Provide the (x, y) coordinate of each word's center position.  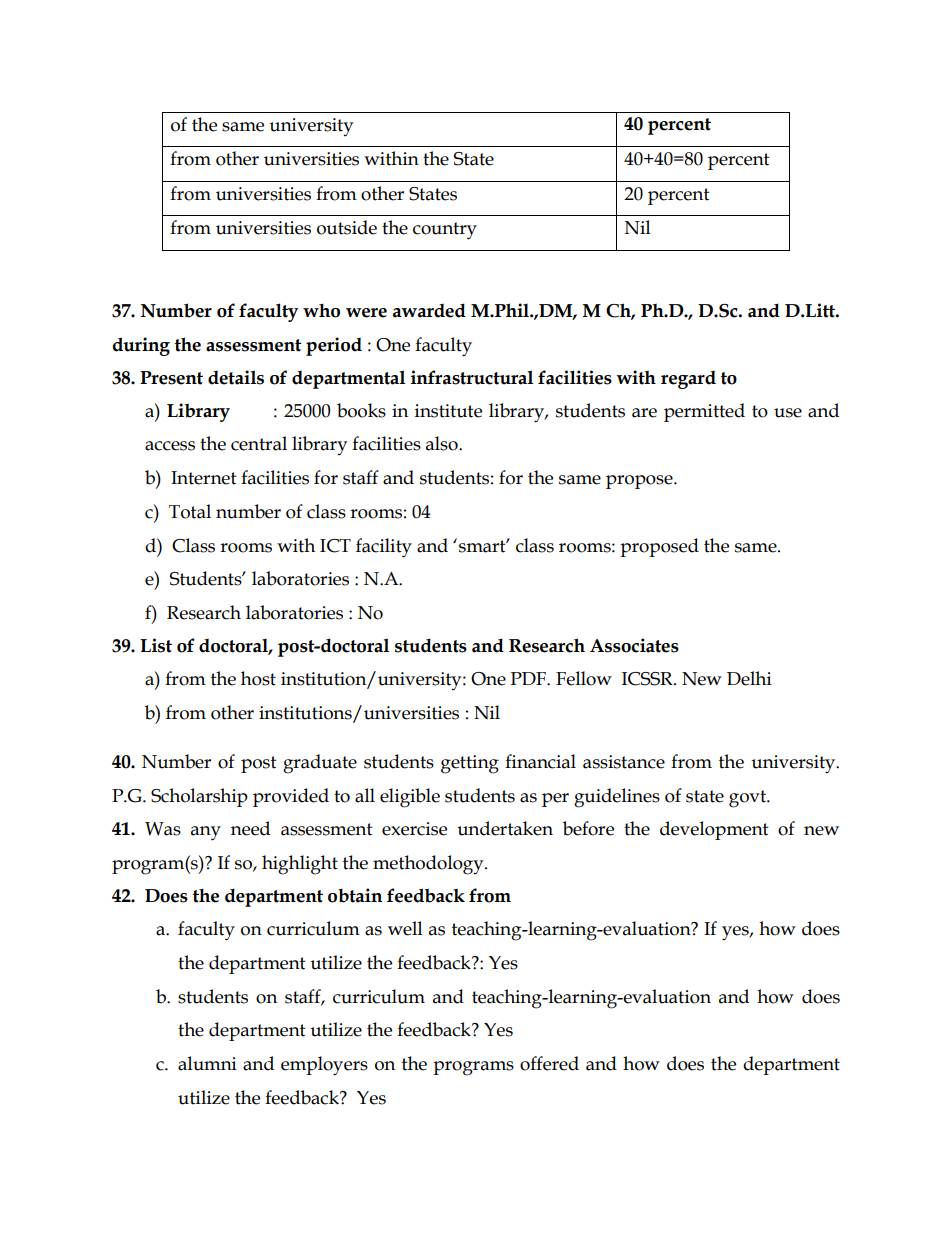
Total (190, 511)
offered (549, 1063)
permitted (704, 412)
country (445, 231)
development (714, 830)
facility (384, 548)
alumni (207, 1063)
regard (688, 380)
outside (347, 227)
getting (470, 764)
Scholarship (199, 797)
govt (748, 799)
